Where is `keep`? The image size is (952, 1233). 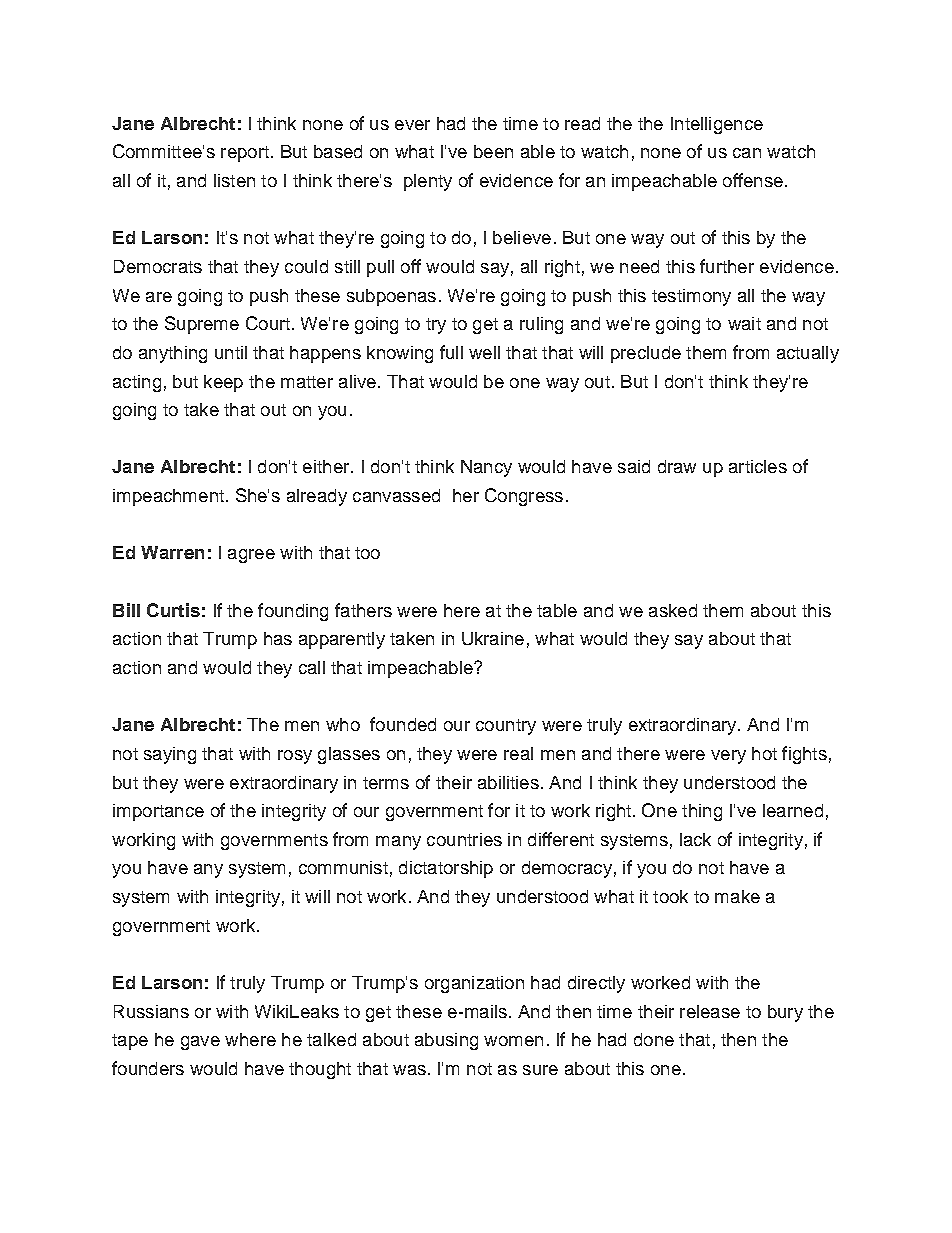
keep is located at coordinates (223, 383).
